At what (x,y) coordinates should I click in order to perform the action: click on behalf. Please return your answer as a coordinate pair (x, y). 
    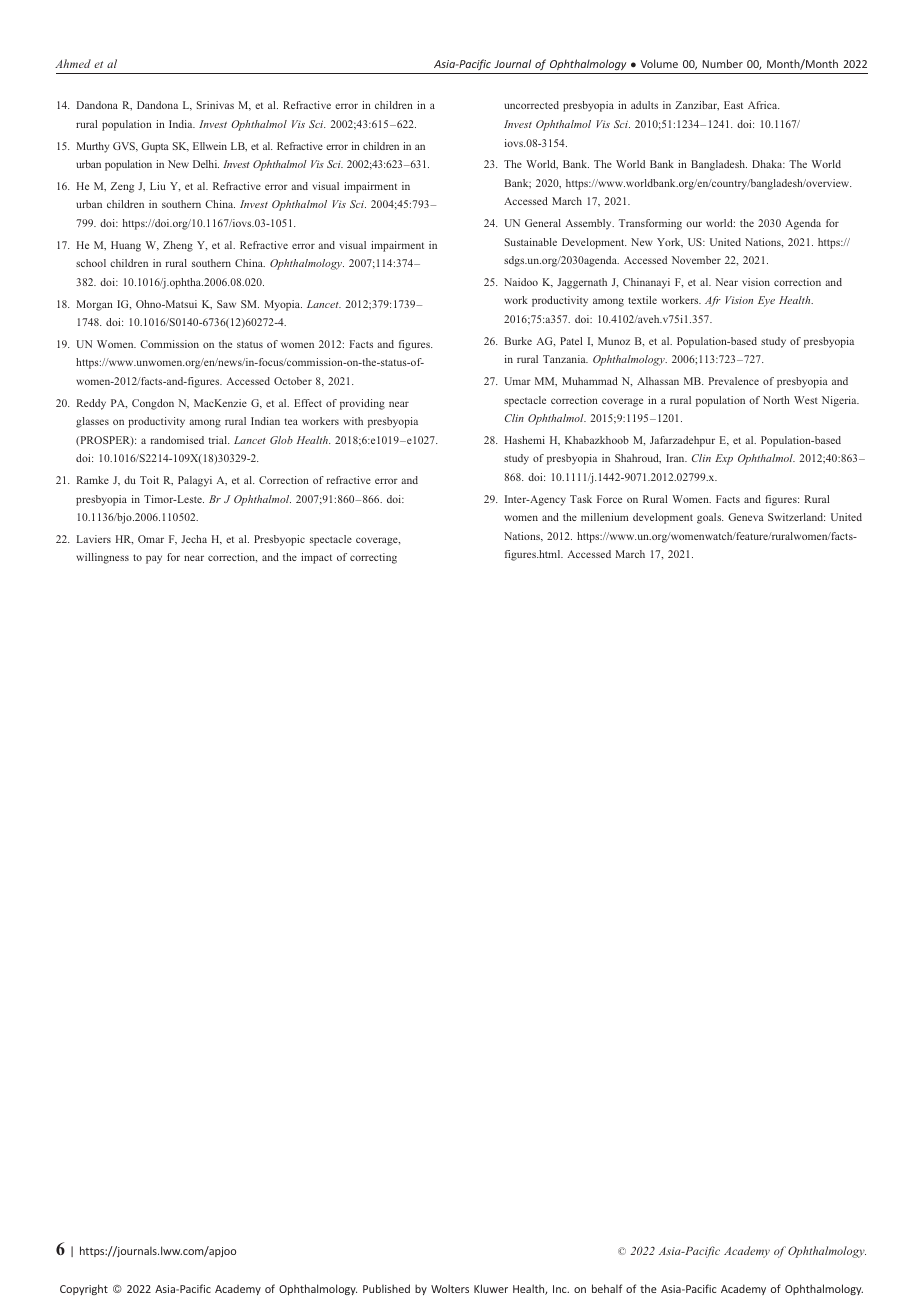
    Looking at the image, I should click on (607, 1288).
